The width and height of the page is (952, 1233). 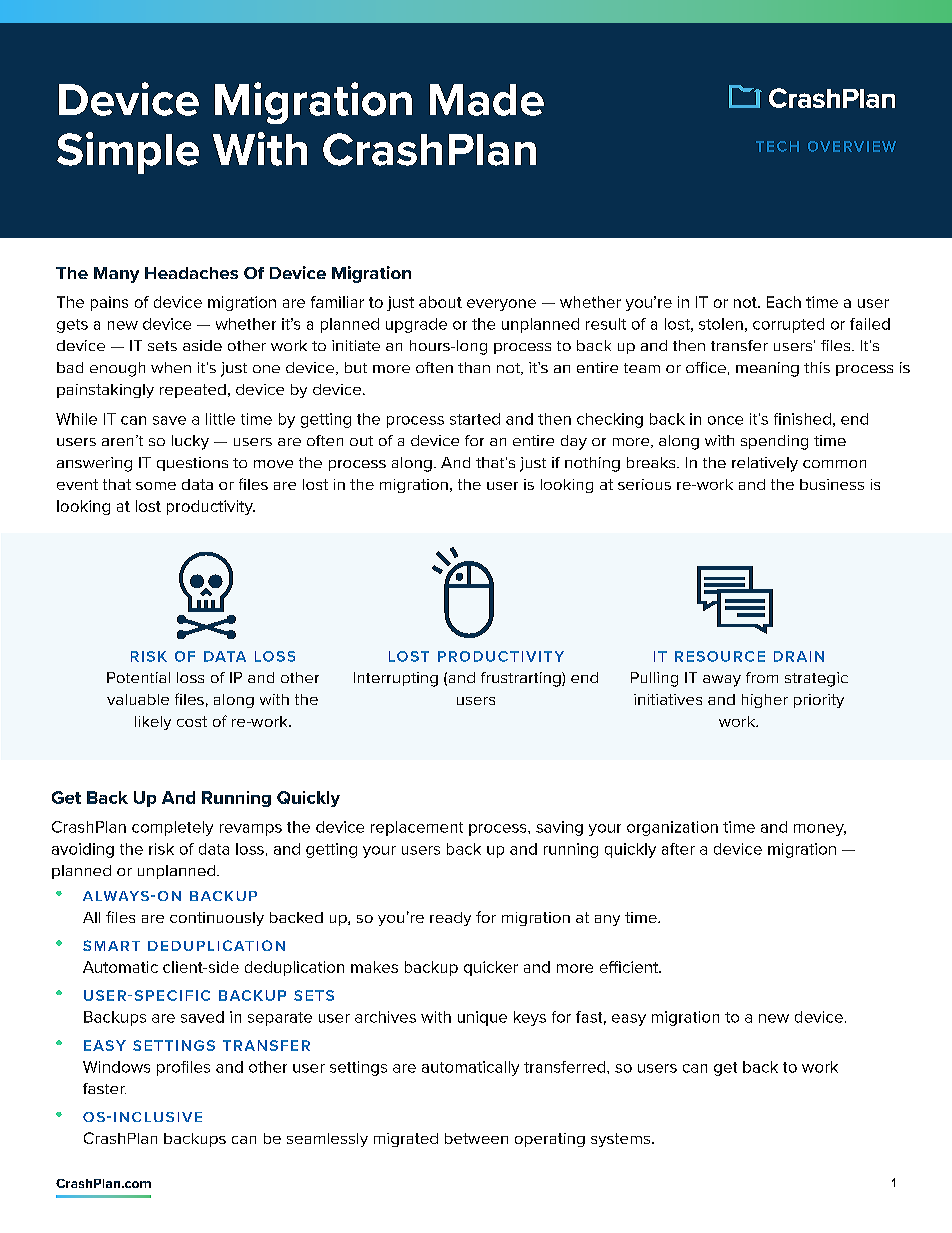 I want to click on completely, so click(x=172, y=828).
